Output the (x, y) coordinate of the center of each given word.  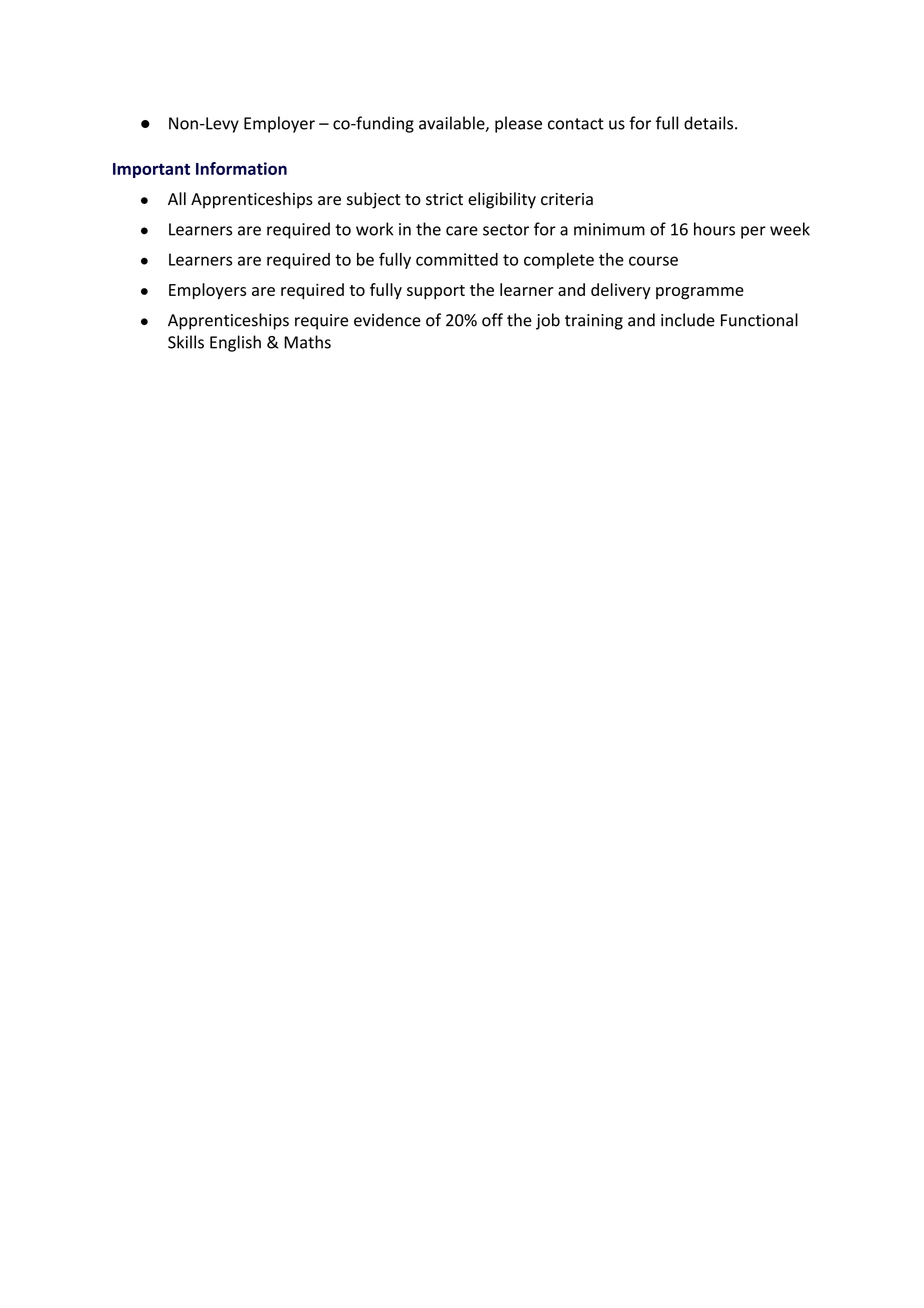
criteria (567, 199)
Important (151, 170)
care (462, 231)
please (518, 124)
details (708, 123)
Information (241, 168)
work (374, 229)
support (436, 292)
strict (444, 199)
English (235, 343)
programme (700, 293)
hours (714, 229)
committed (457, 259)
